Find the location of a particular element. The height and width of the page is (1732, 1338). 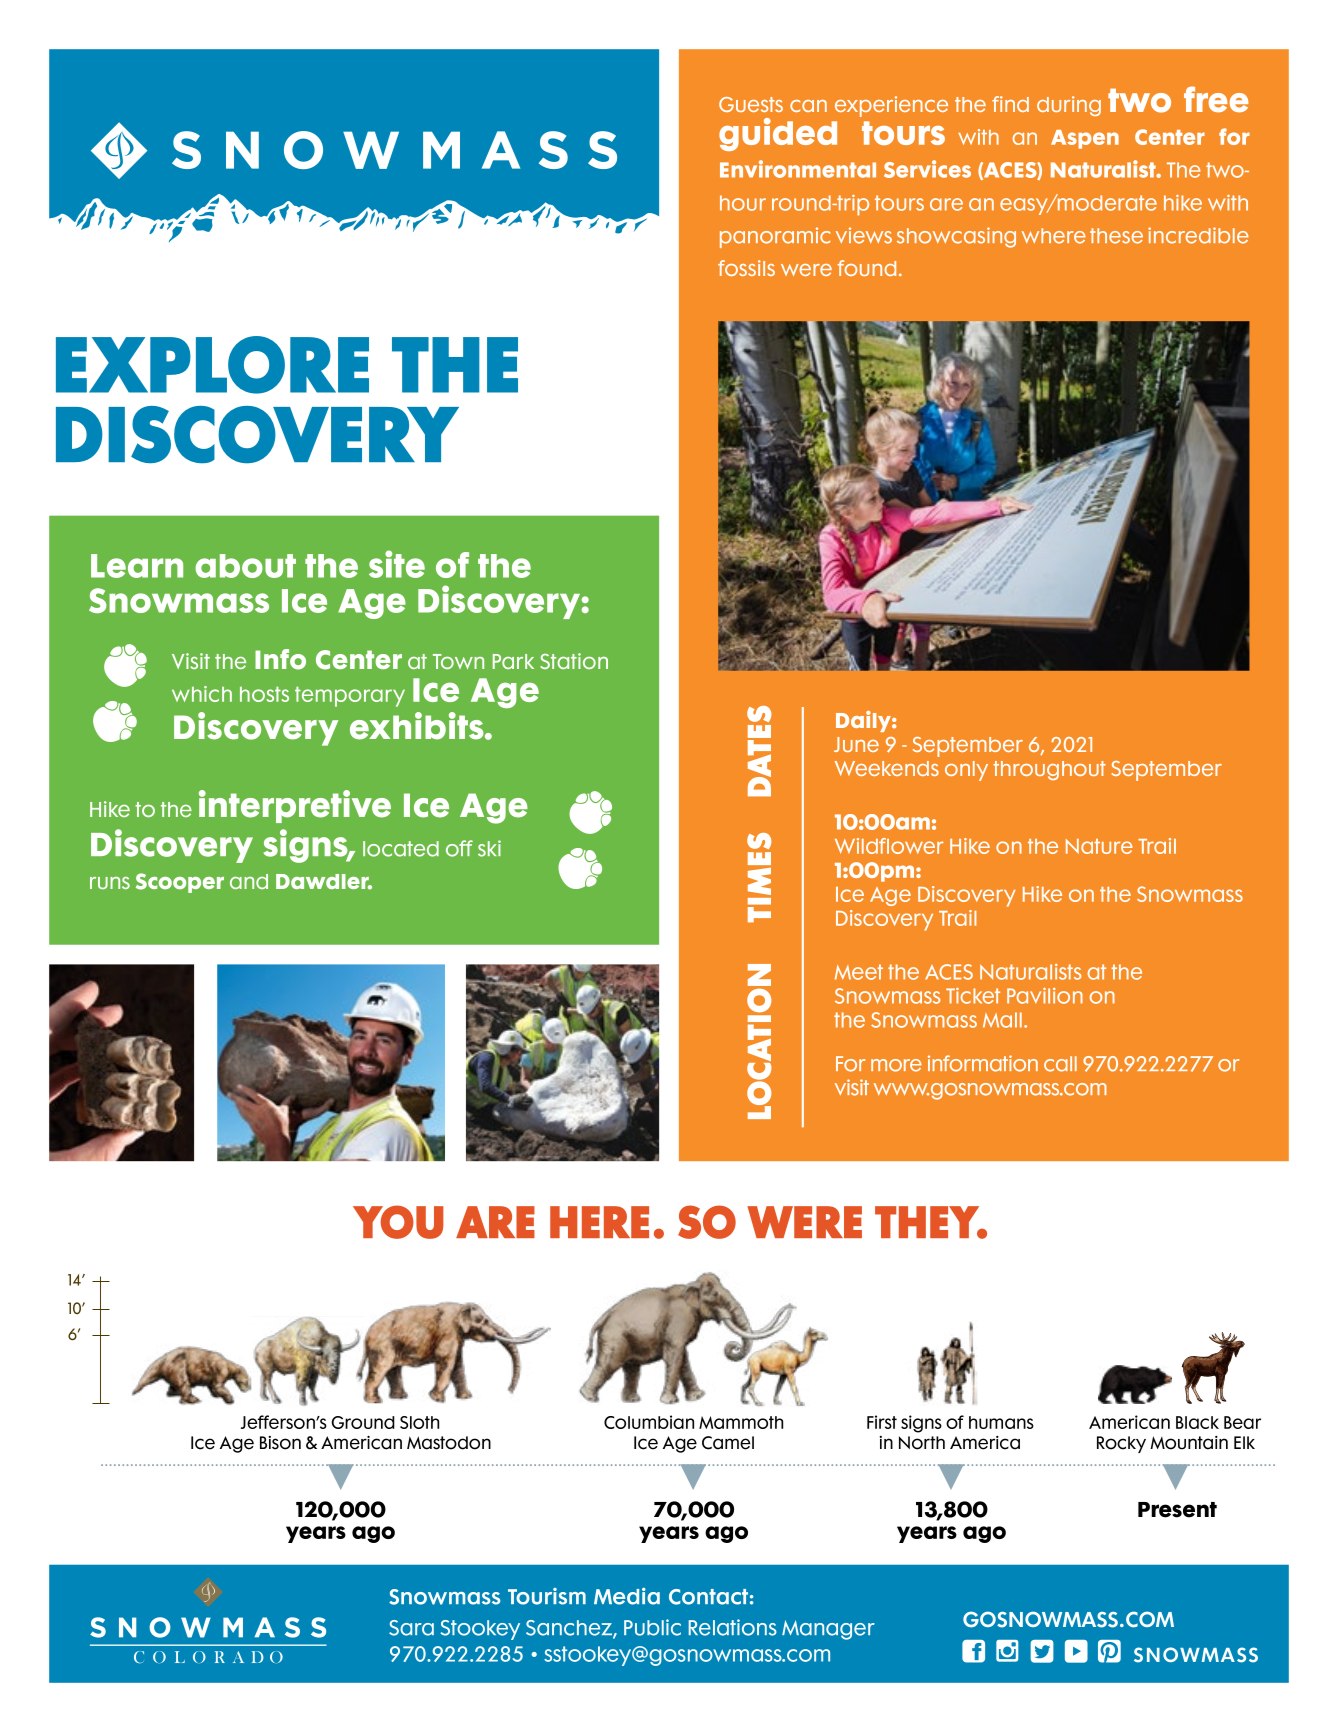

and is located at coordinates (249, 881).
